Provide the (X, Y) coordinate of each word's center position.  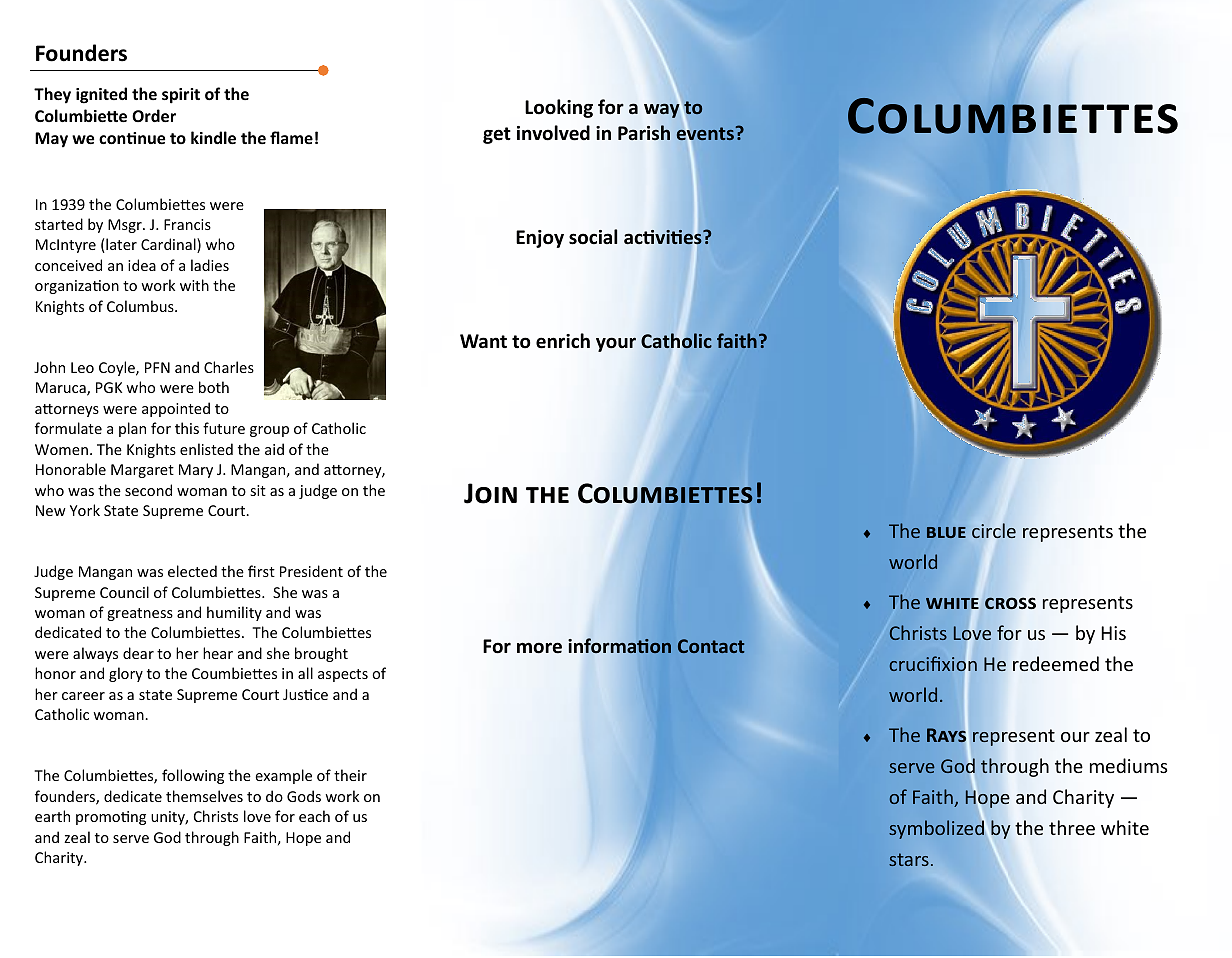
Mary (196, 471)
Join (490, 493)
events (706, 134)
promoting (111, 818)
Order (154, 115)
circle (994, 530)
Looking (559, 108)
